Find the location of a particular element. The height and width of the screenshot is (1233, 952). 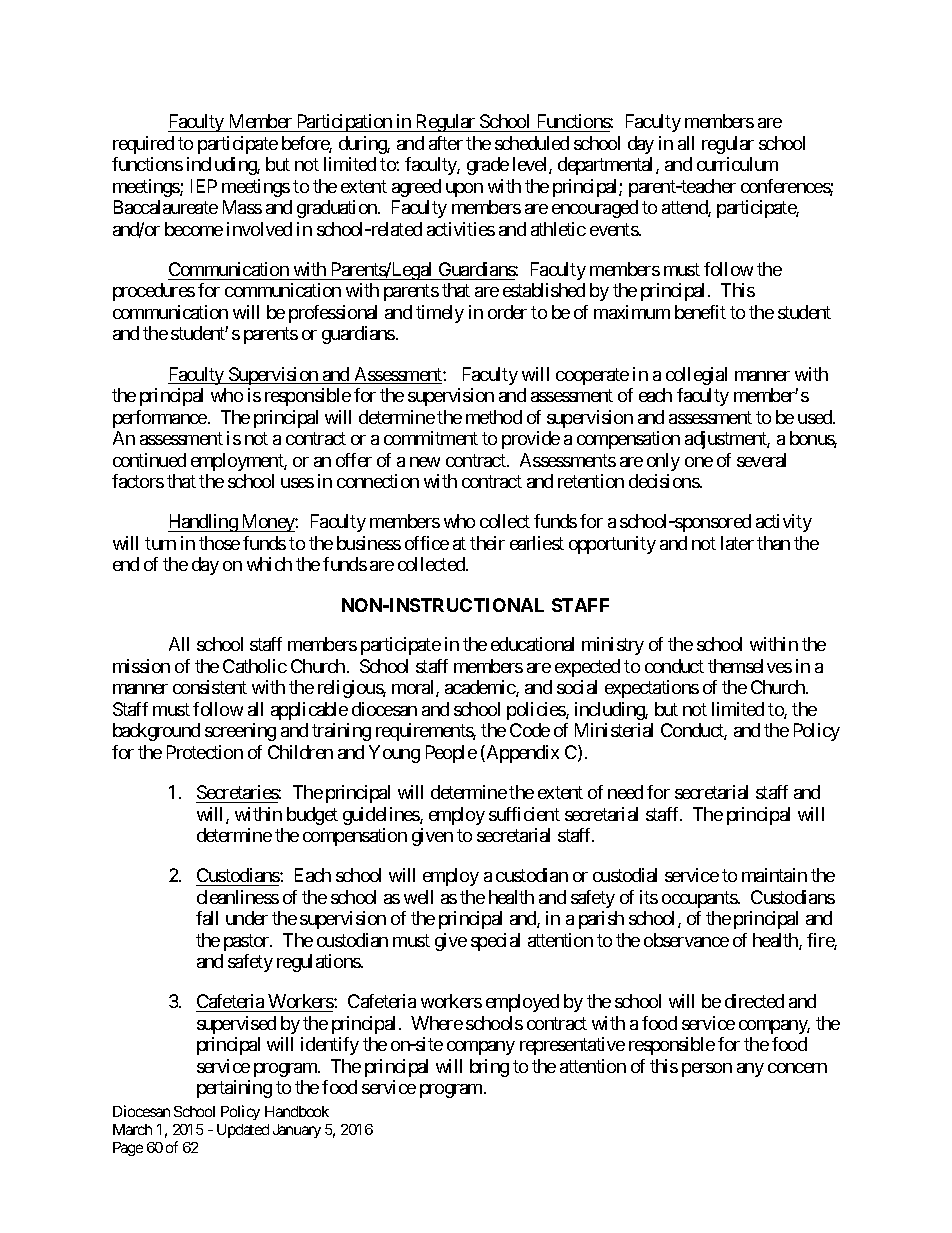

occupants is located at coordinates (700, 899).
